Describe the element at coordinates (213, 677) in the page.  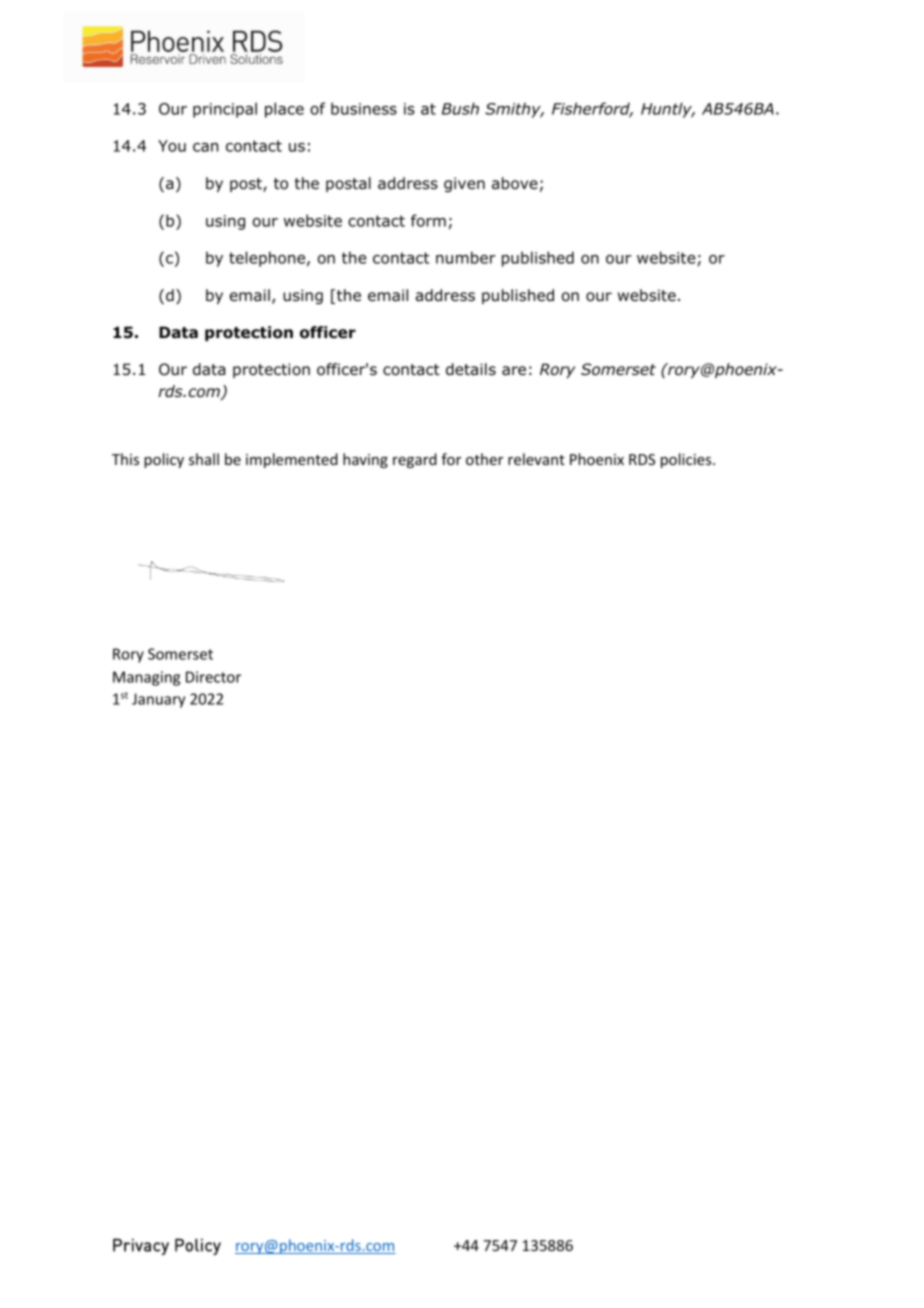
I see `Director` at that location.
